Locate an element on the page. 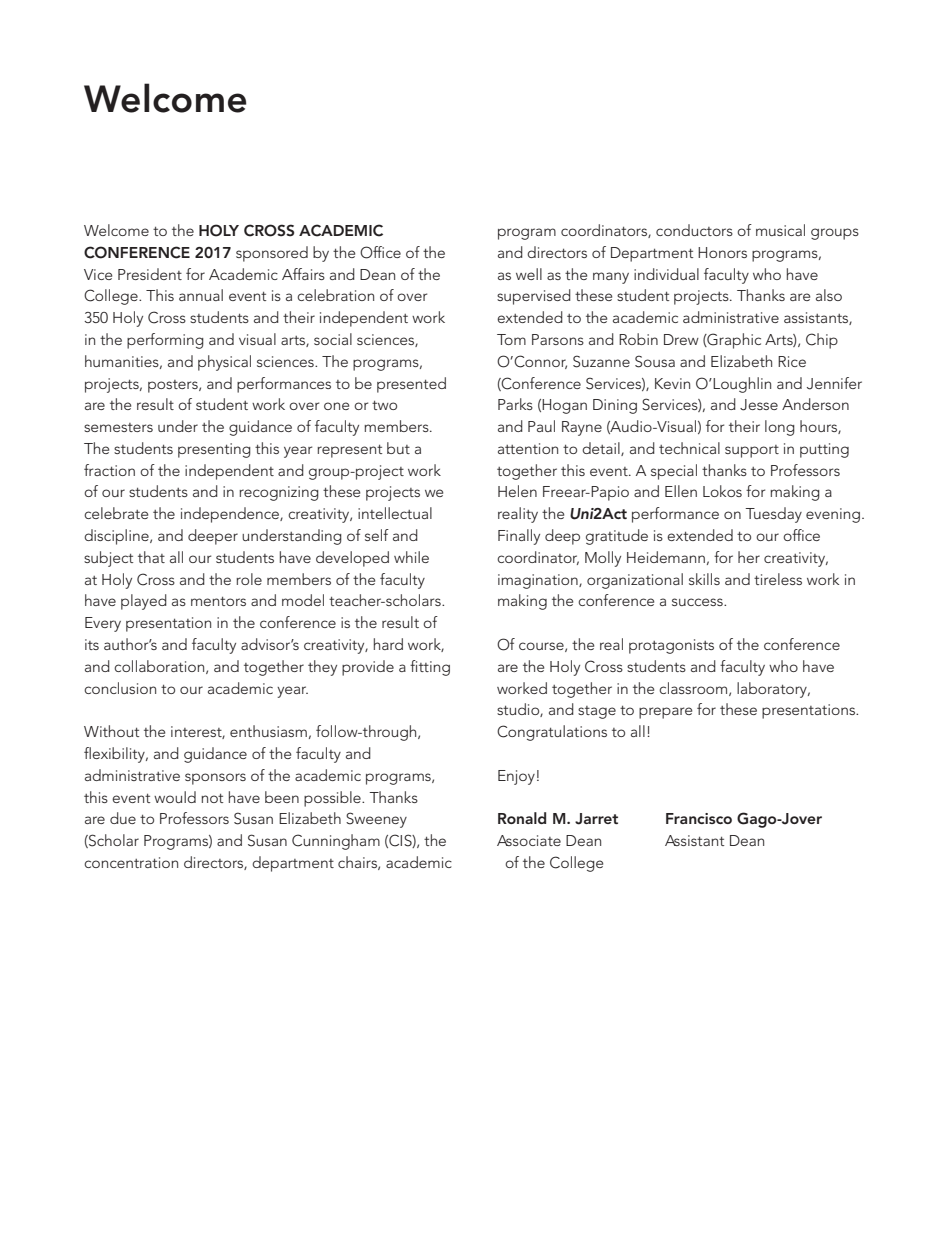  Parks is located at coordinates (515, 404).
